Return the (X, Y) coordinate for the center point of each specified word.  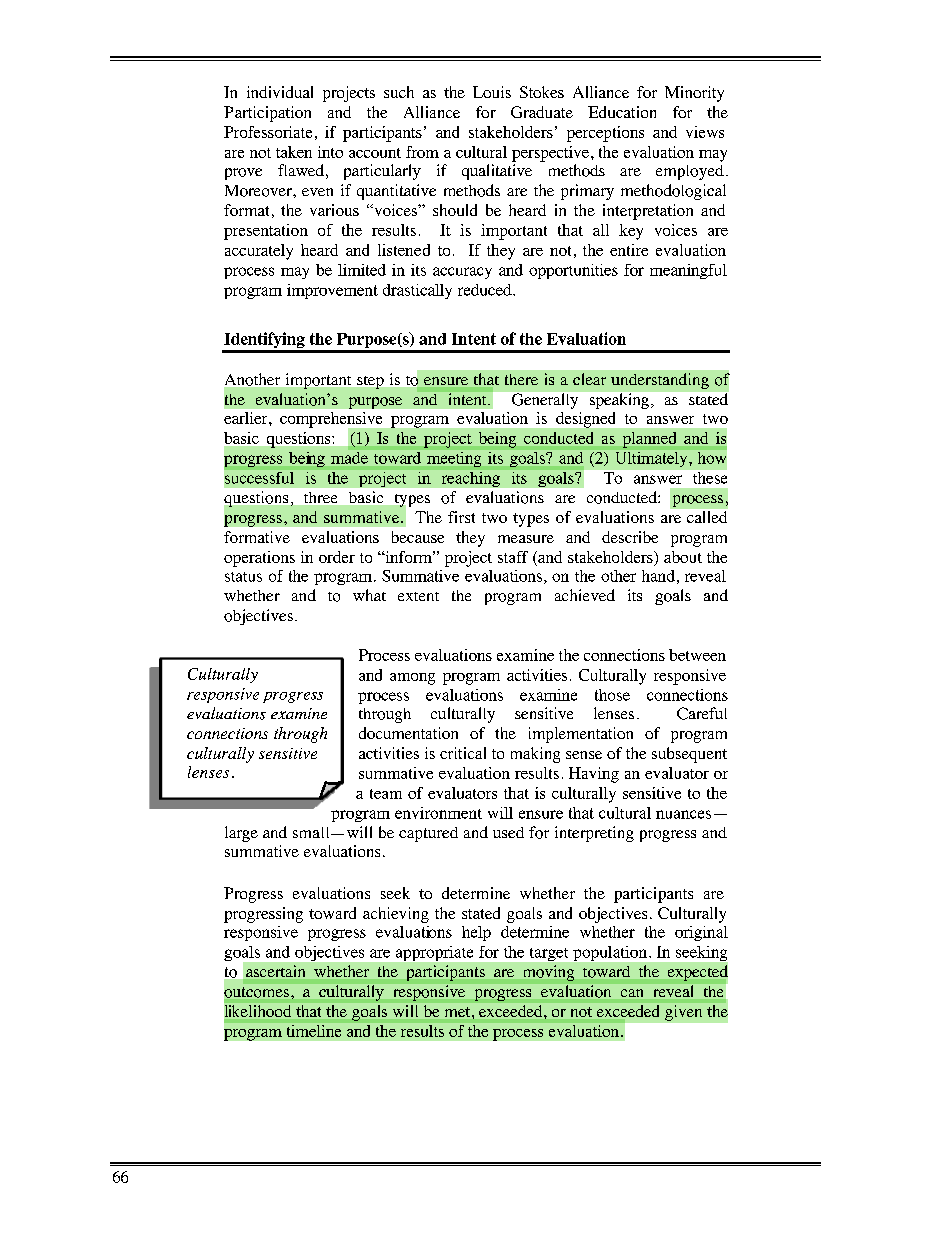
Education (622, 112)
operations (259, 559)
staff (513, 557)
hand (658, 576)
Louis (492, 92)
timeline (314, 1031)
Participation (267, 114)
